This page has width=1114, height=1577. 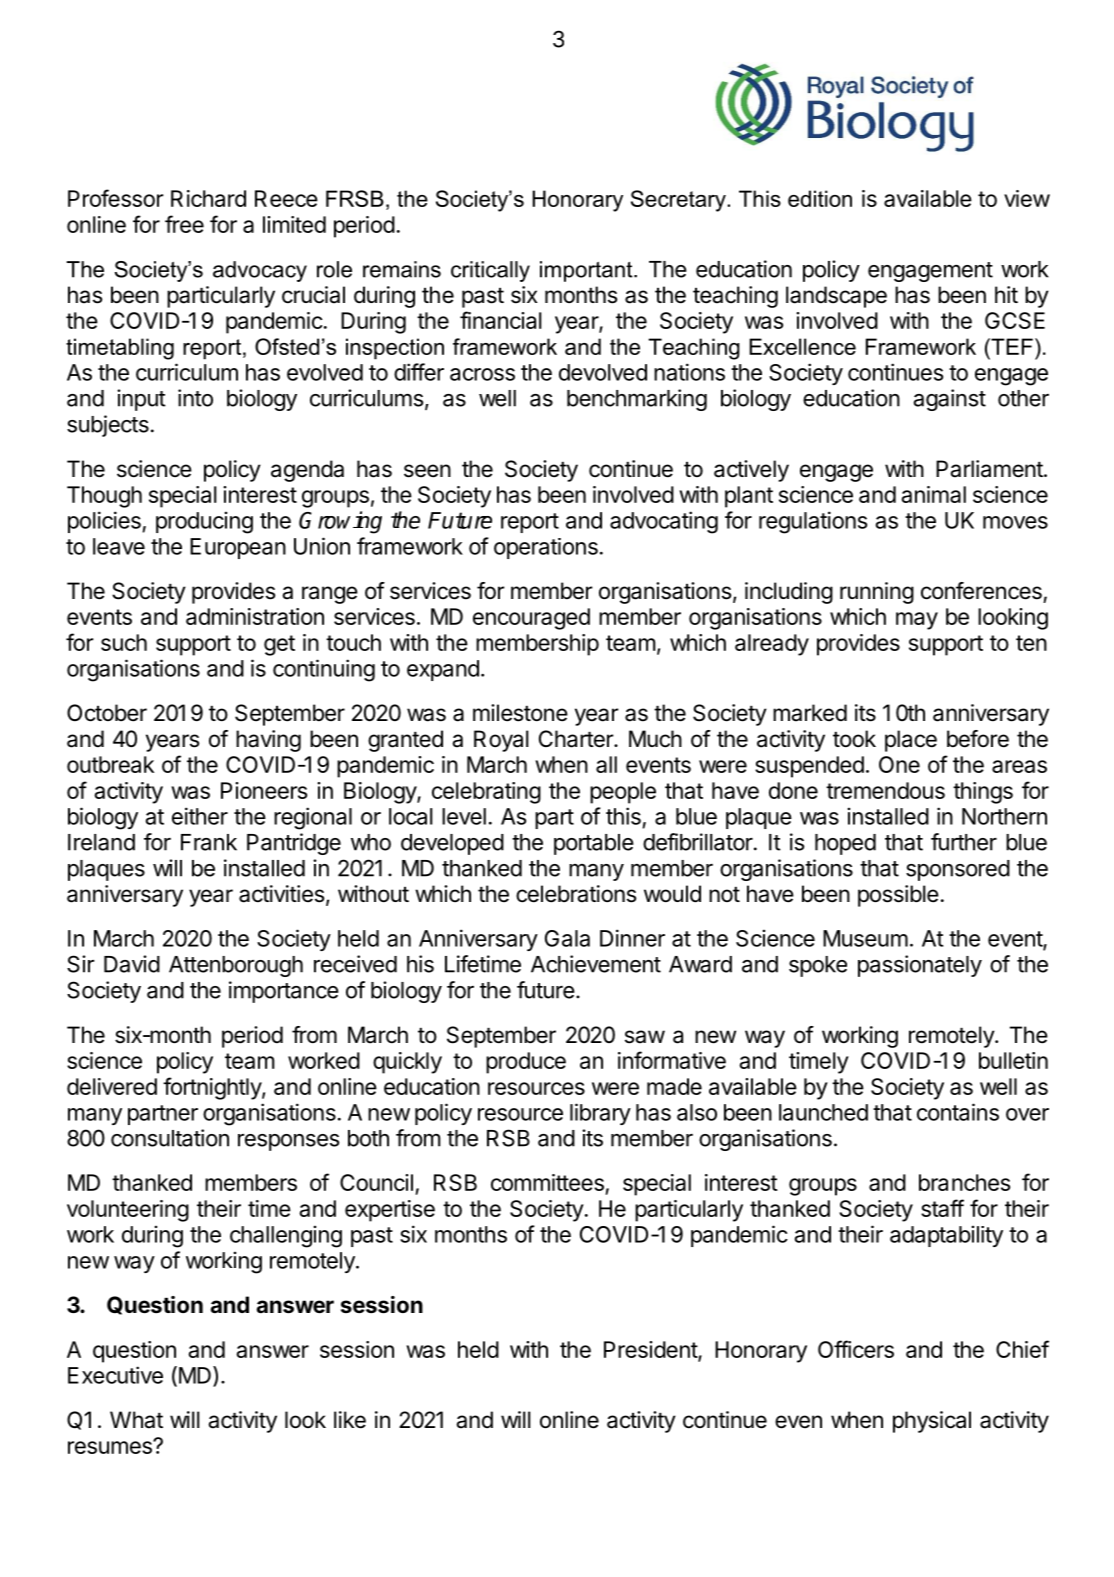 What do you see at coordinates (964, 1182) in the page?
I see `branches` at bounding box center [964, 1182].
